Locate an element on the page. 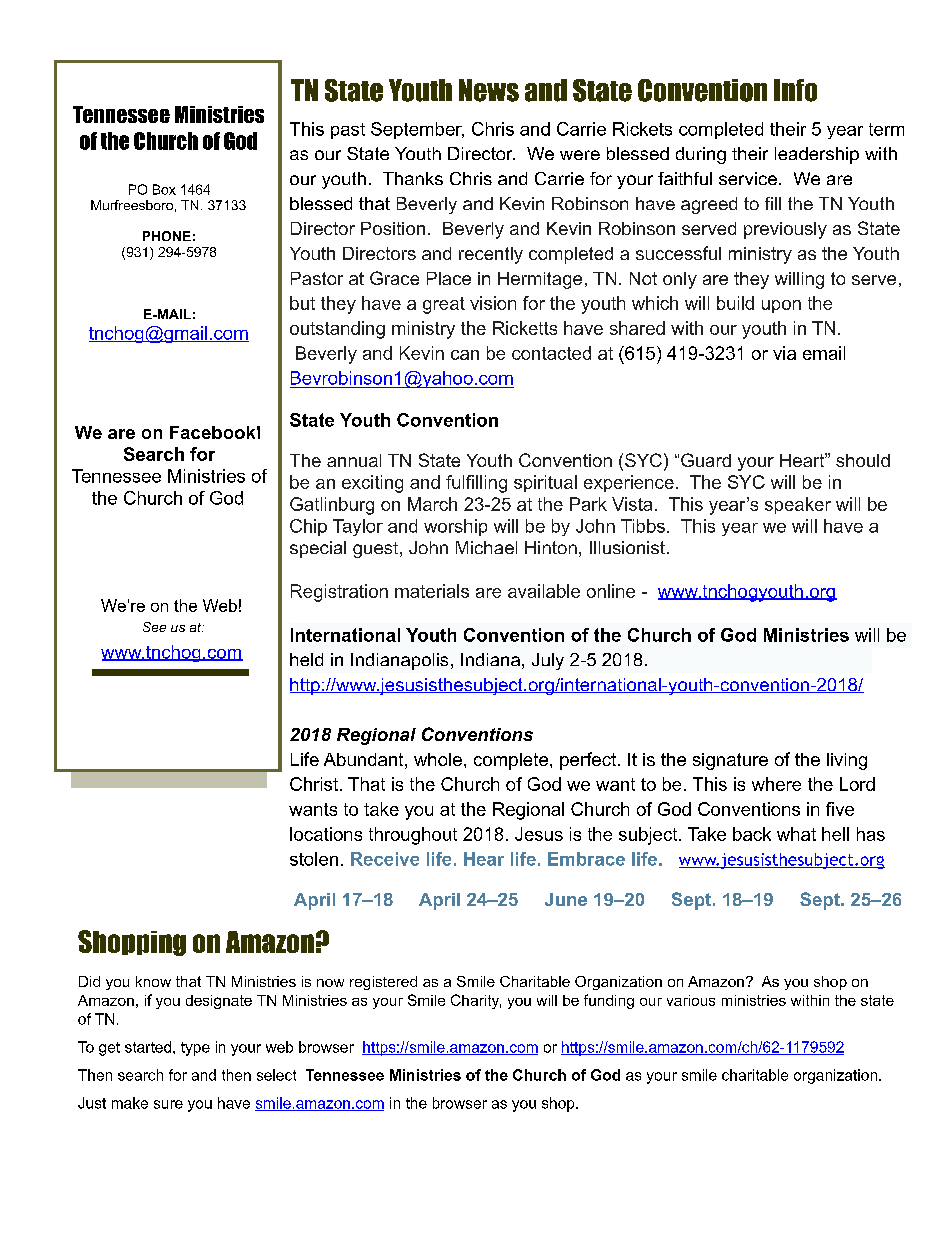 This image has height=1233, width=952. should is located at coordinates (863, 460).
